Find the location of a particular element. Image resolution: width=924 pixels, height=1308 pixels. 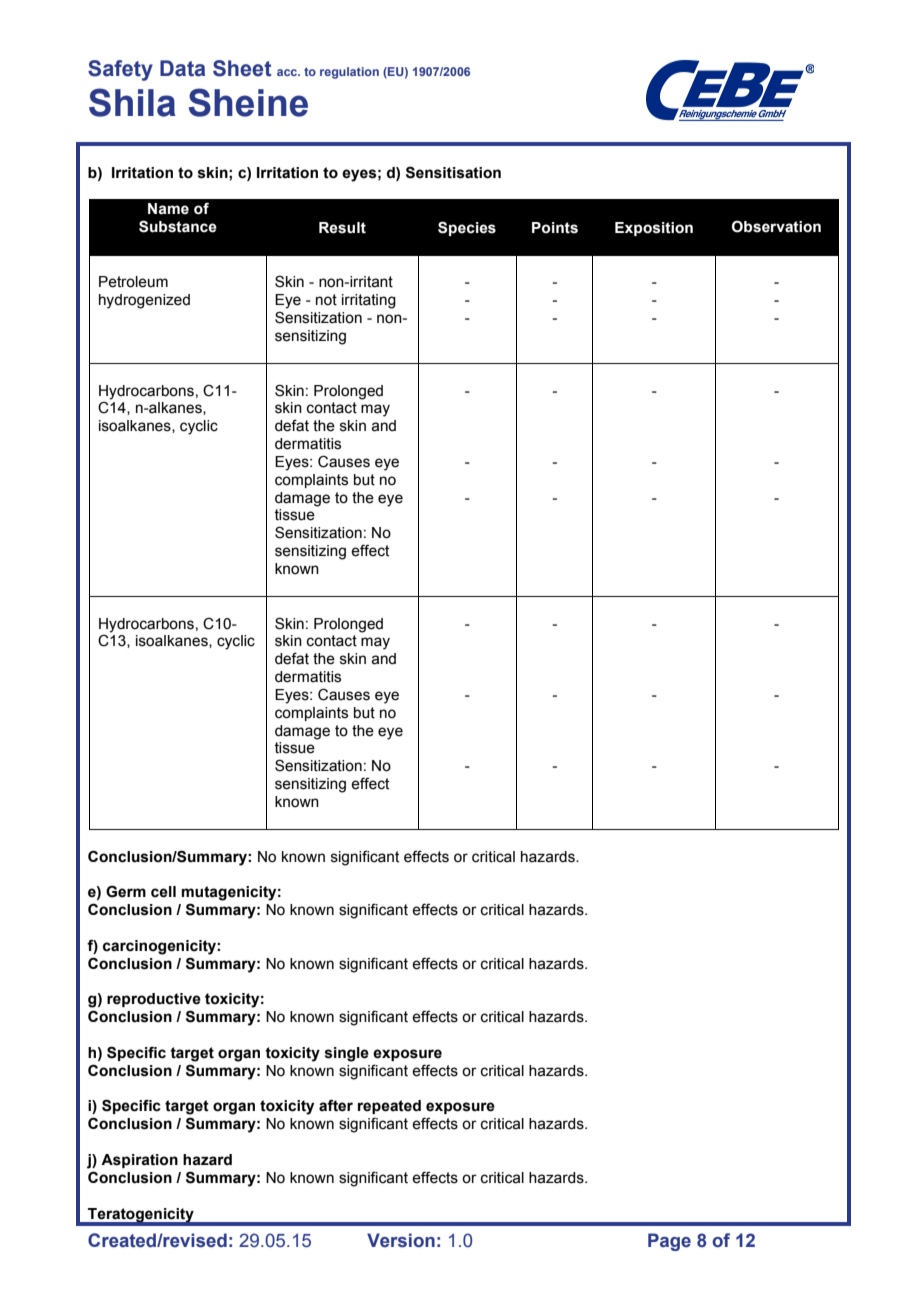

Version is located at coordinates (401, 1240).
